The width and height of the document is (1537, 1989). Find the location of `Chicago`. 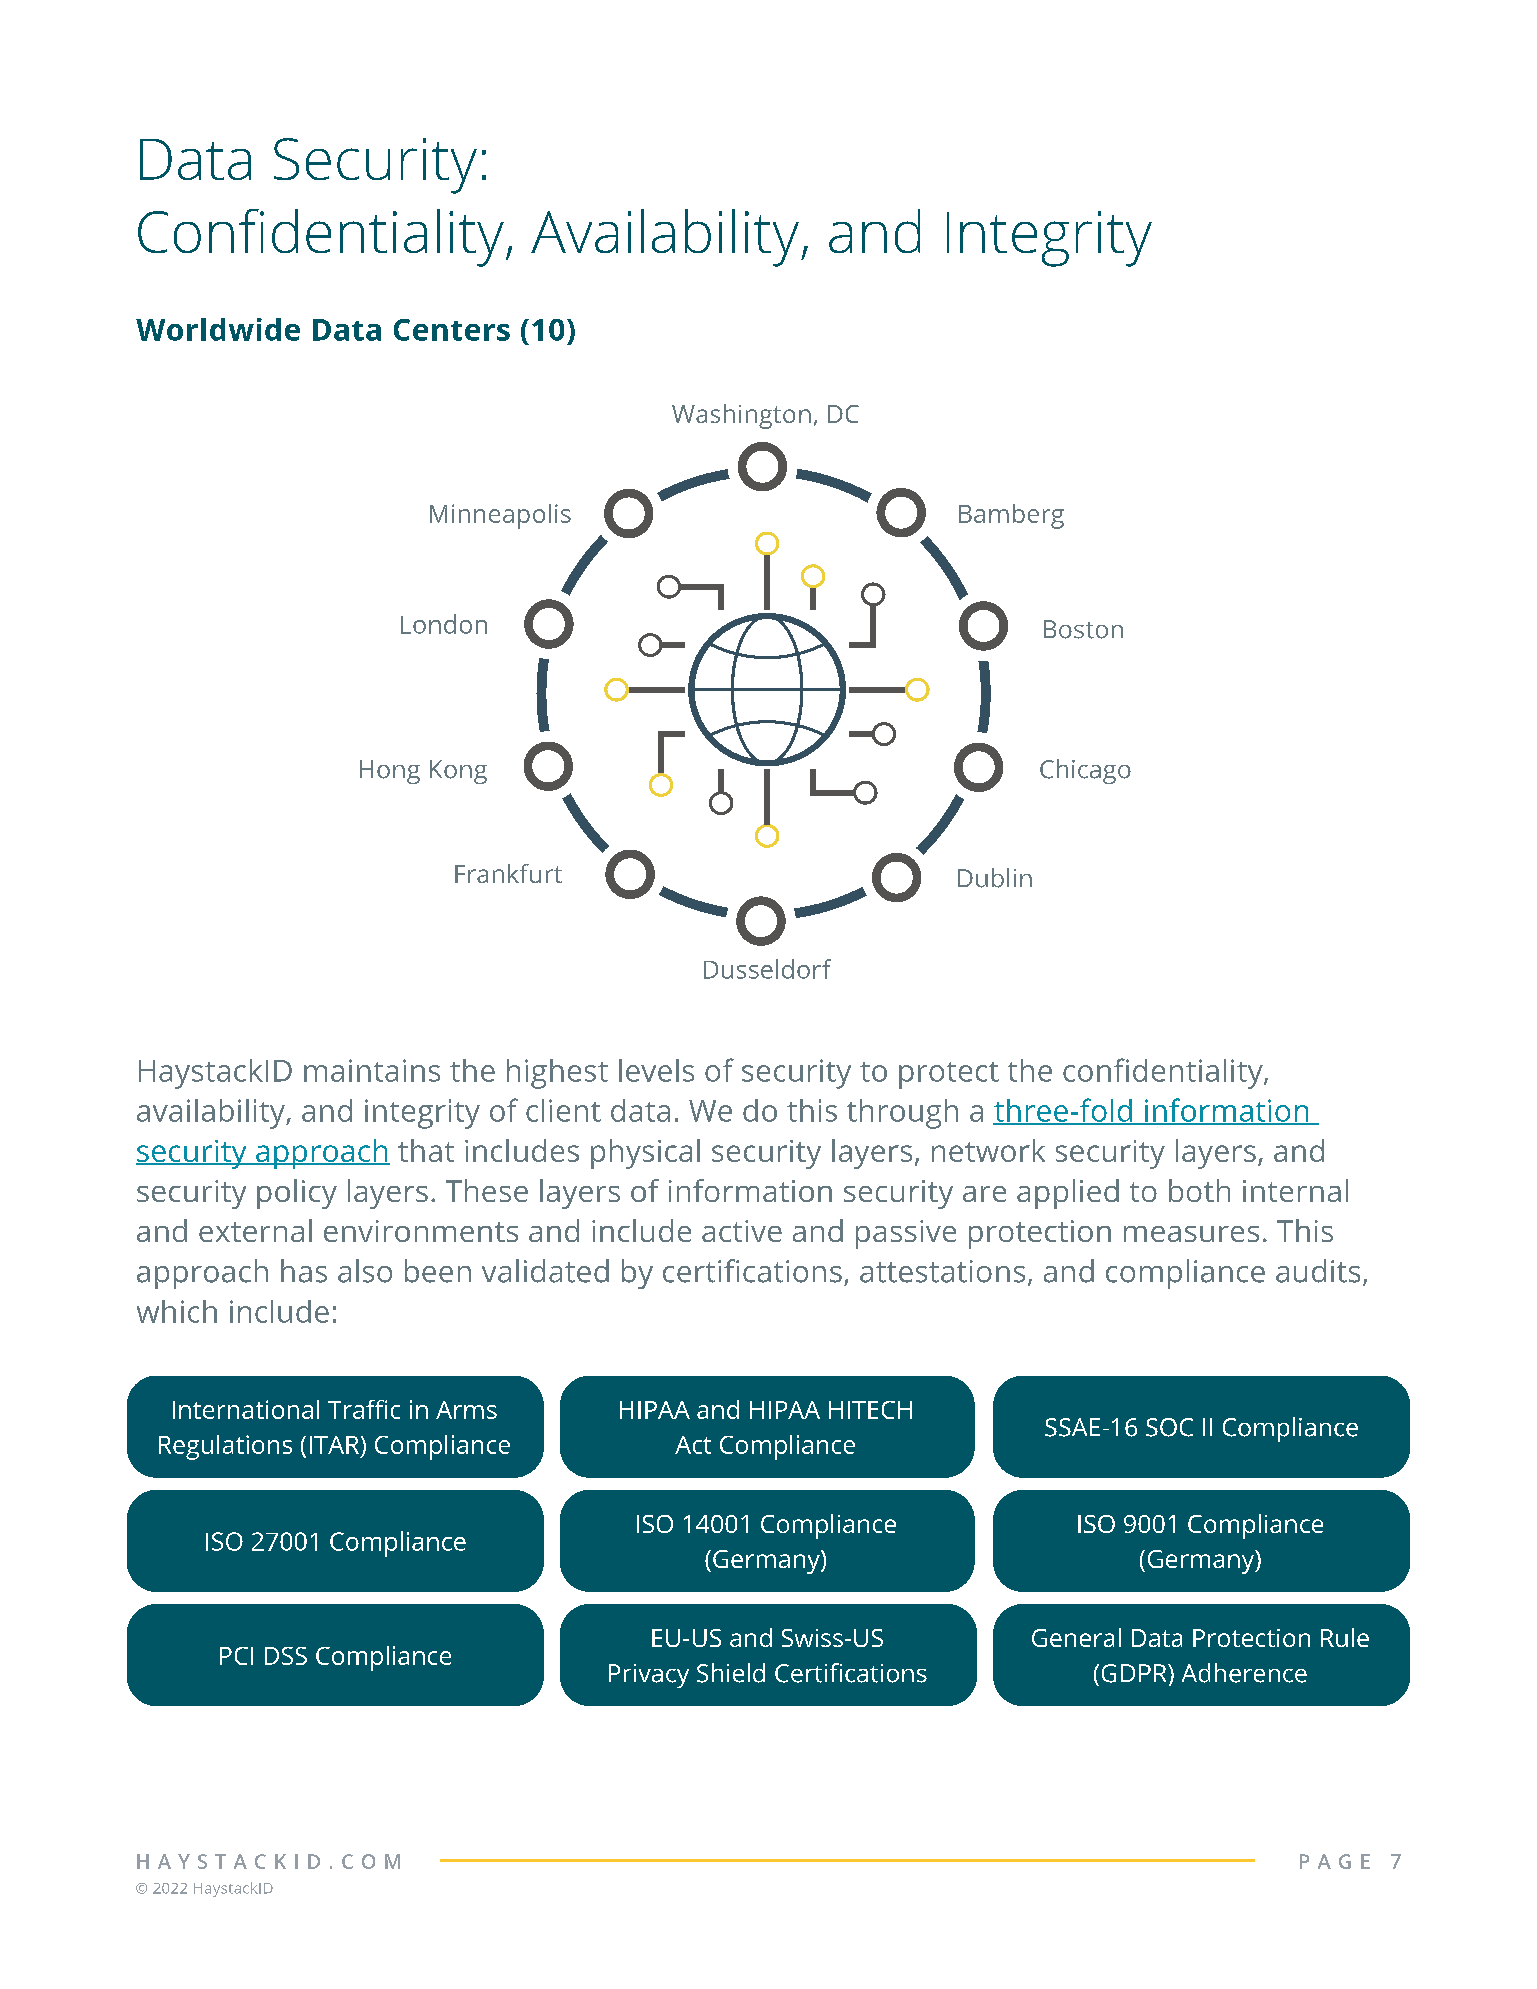

Chicago is located at coordinates (1085, 771).
